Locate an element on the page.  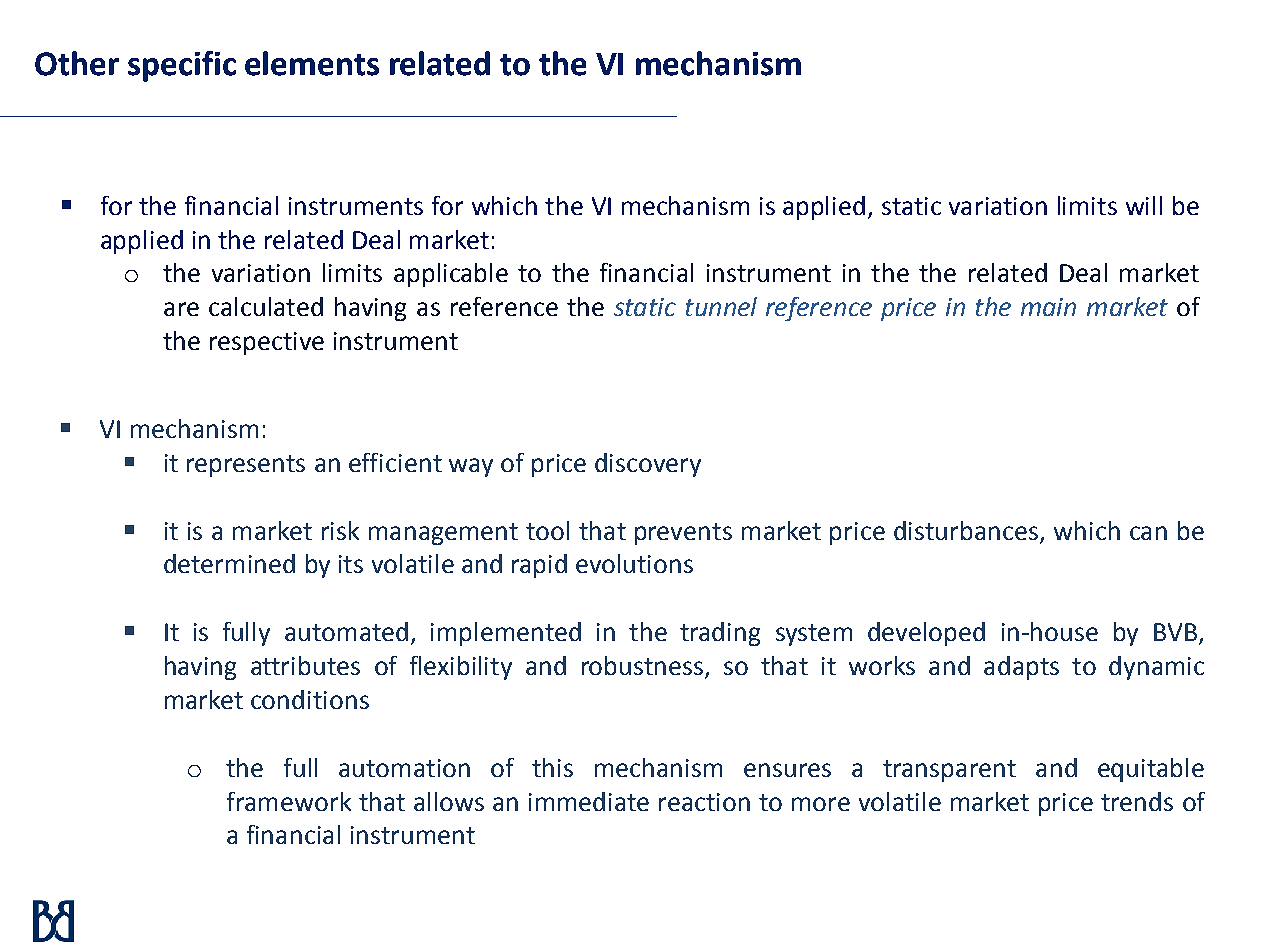
evolutions is located at coordinates (634, 563).
